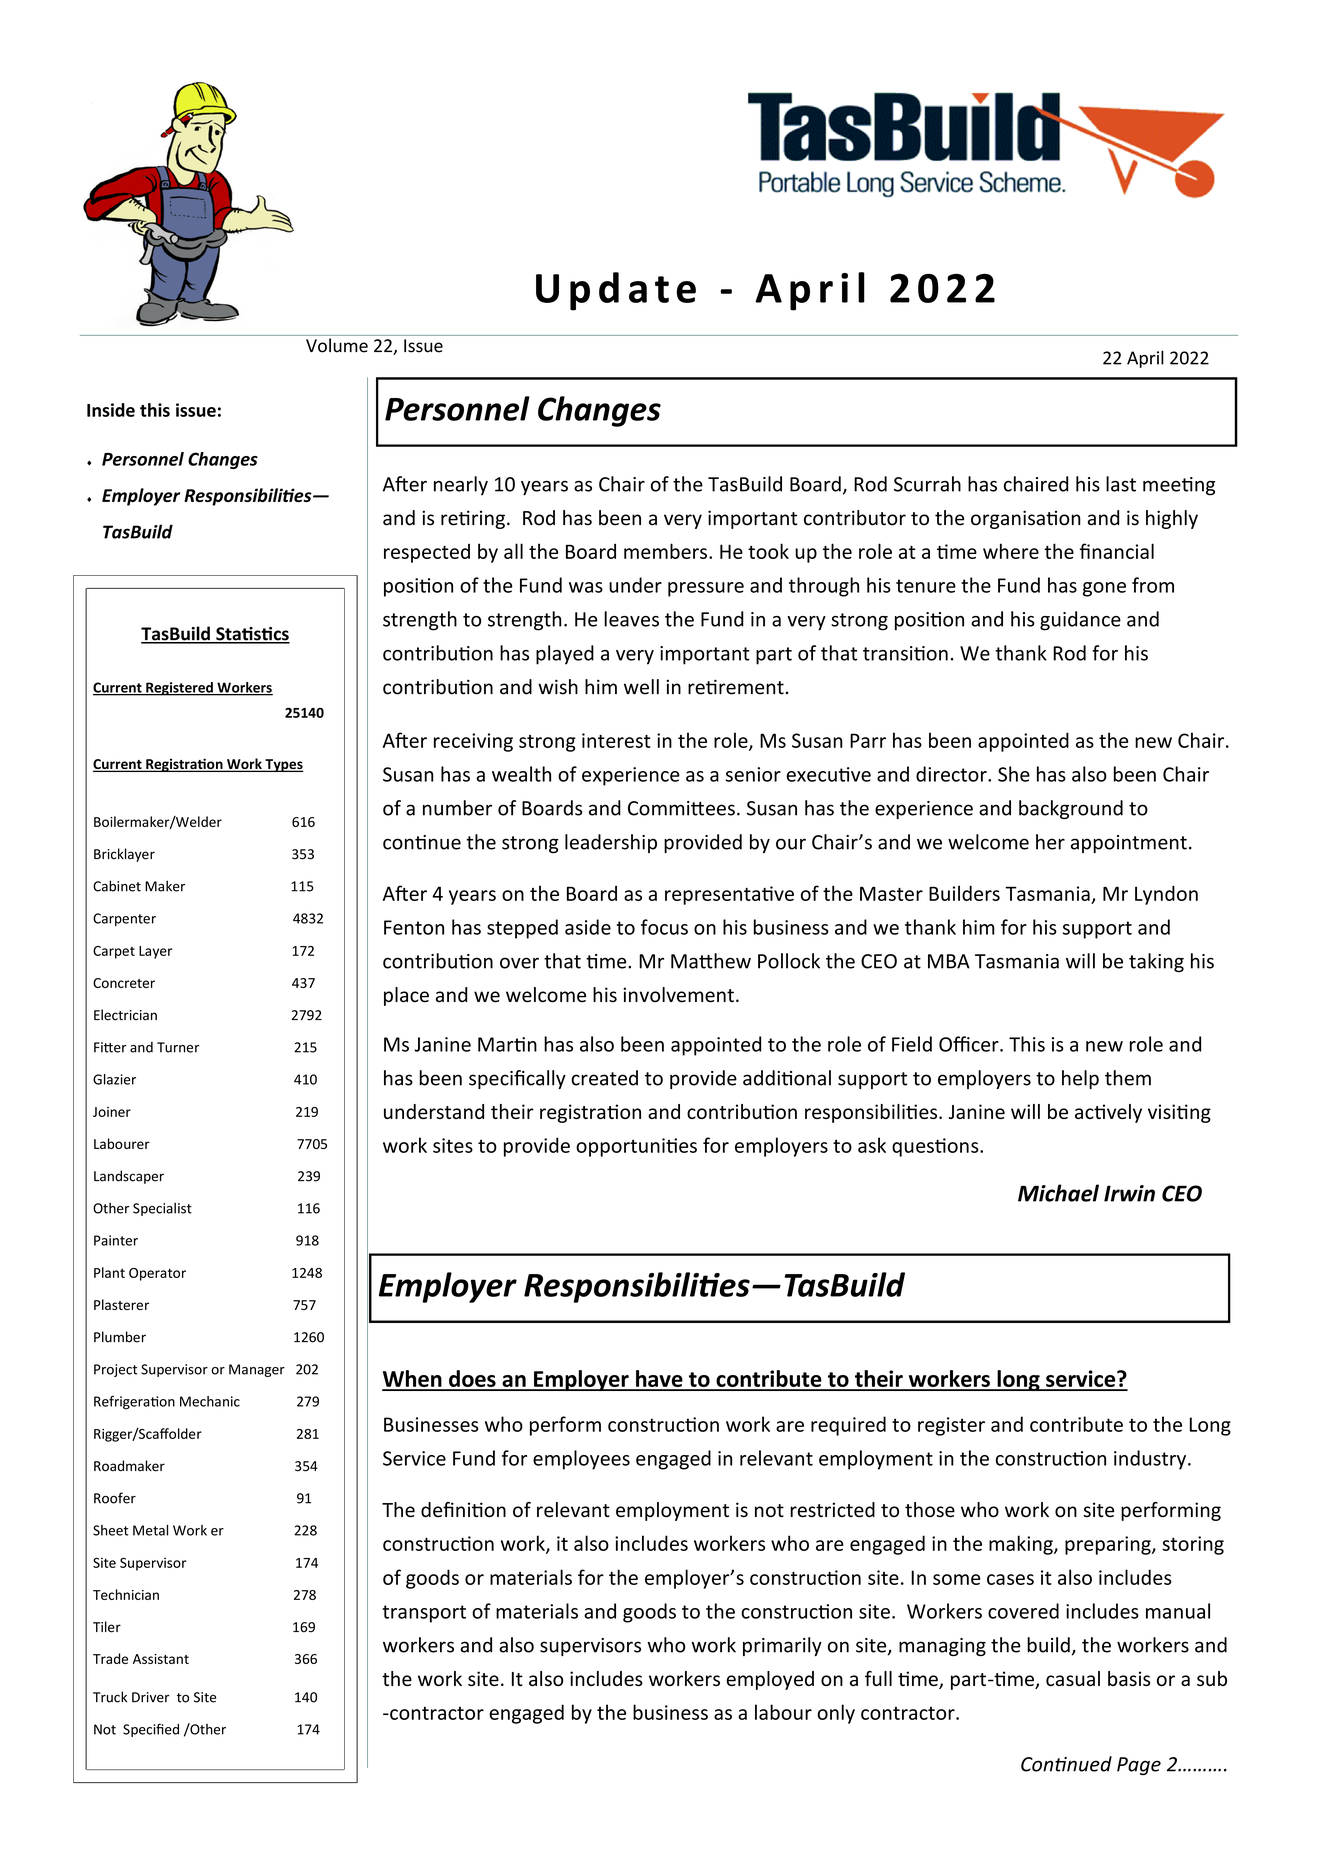 The image size is (1318, 1864). I want to click on interest, so click(616, 740).
